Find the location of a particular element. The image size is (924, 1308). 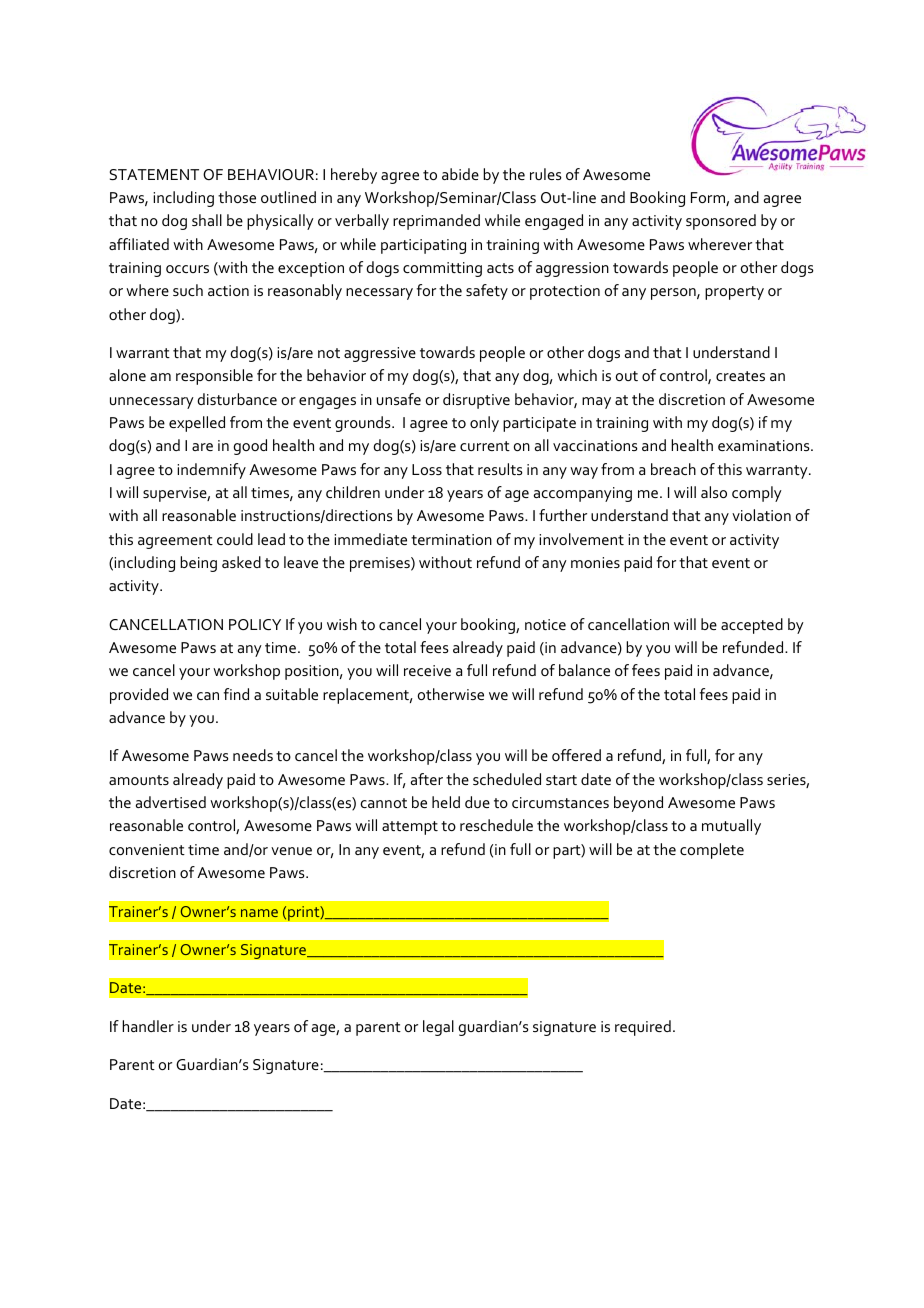

termination is located at coordinates (451, 539).
